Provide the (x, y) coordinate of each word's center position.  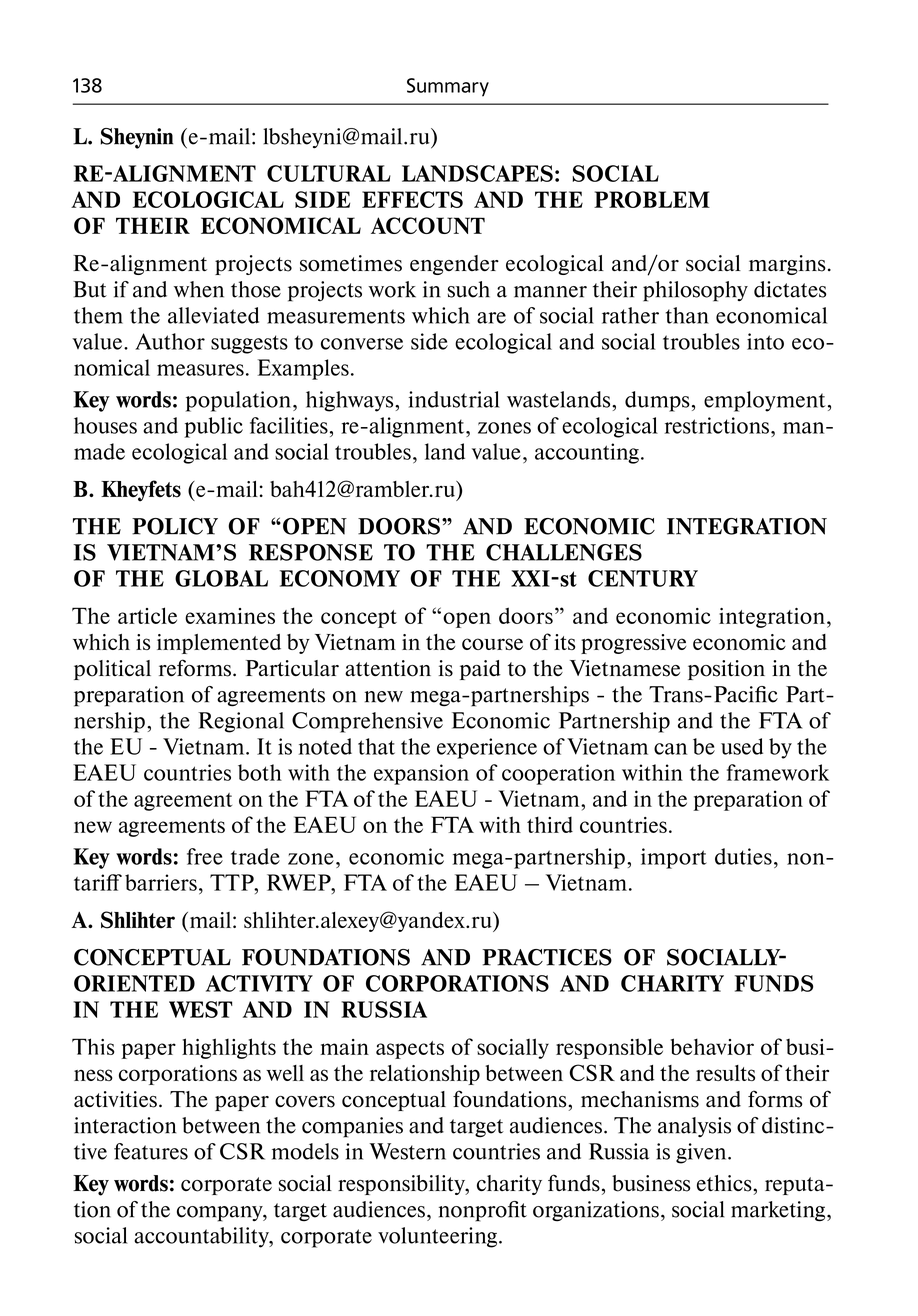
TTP (233, 882)
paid (480, 670)
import (674, 858)
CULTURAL (329, 173)
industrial (454, 399)
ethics (725, 1183)
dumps (657, 401)
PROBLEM (652, 199)
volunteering (437, 1237)
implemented (219, 644)
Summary (448, 87)
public (213, 427)
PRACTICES (547, 957)
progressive (633, 644)
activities (115, 1099)
